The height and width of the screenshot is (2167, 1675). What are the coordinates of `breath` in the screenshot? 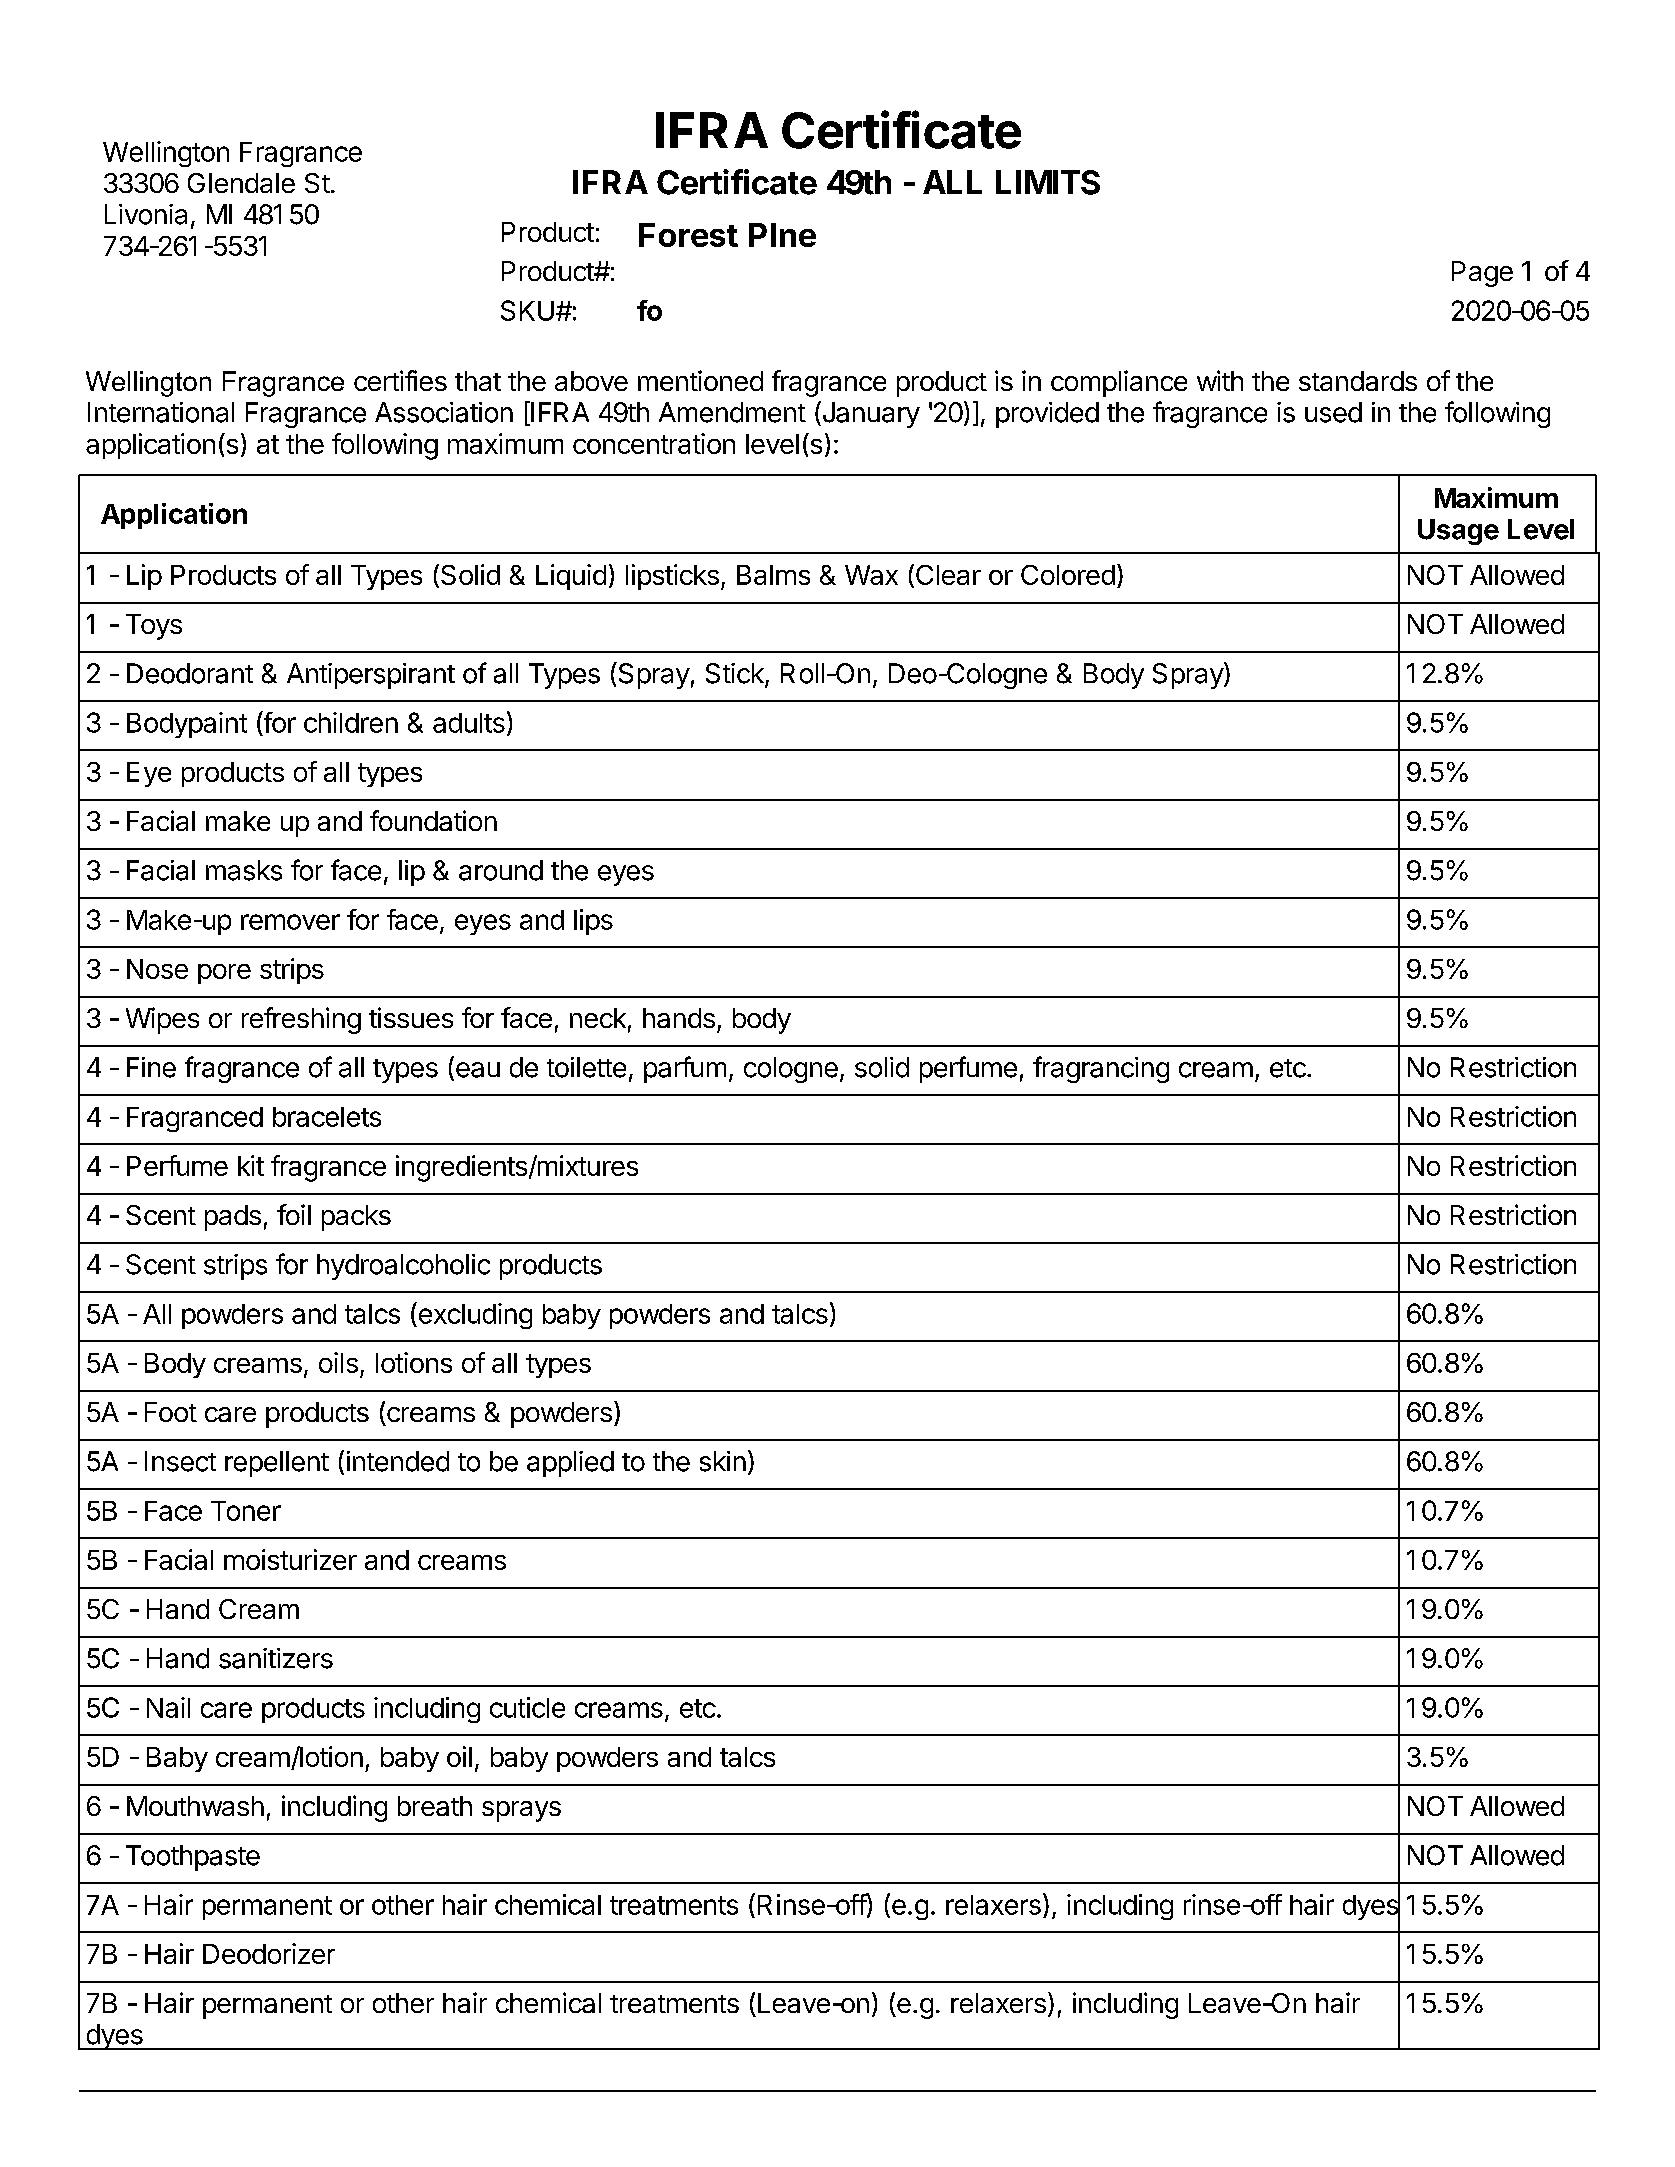 It's located at (435, 1806).
